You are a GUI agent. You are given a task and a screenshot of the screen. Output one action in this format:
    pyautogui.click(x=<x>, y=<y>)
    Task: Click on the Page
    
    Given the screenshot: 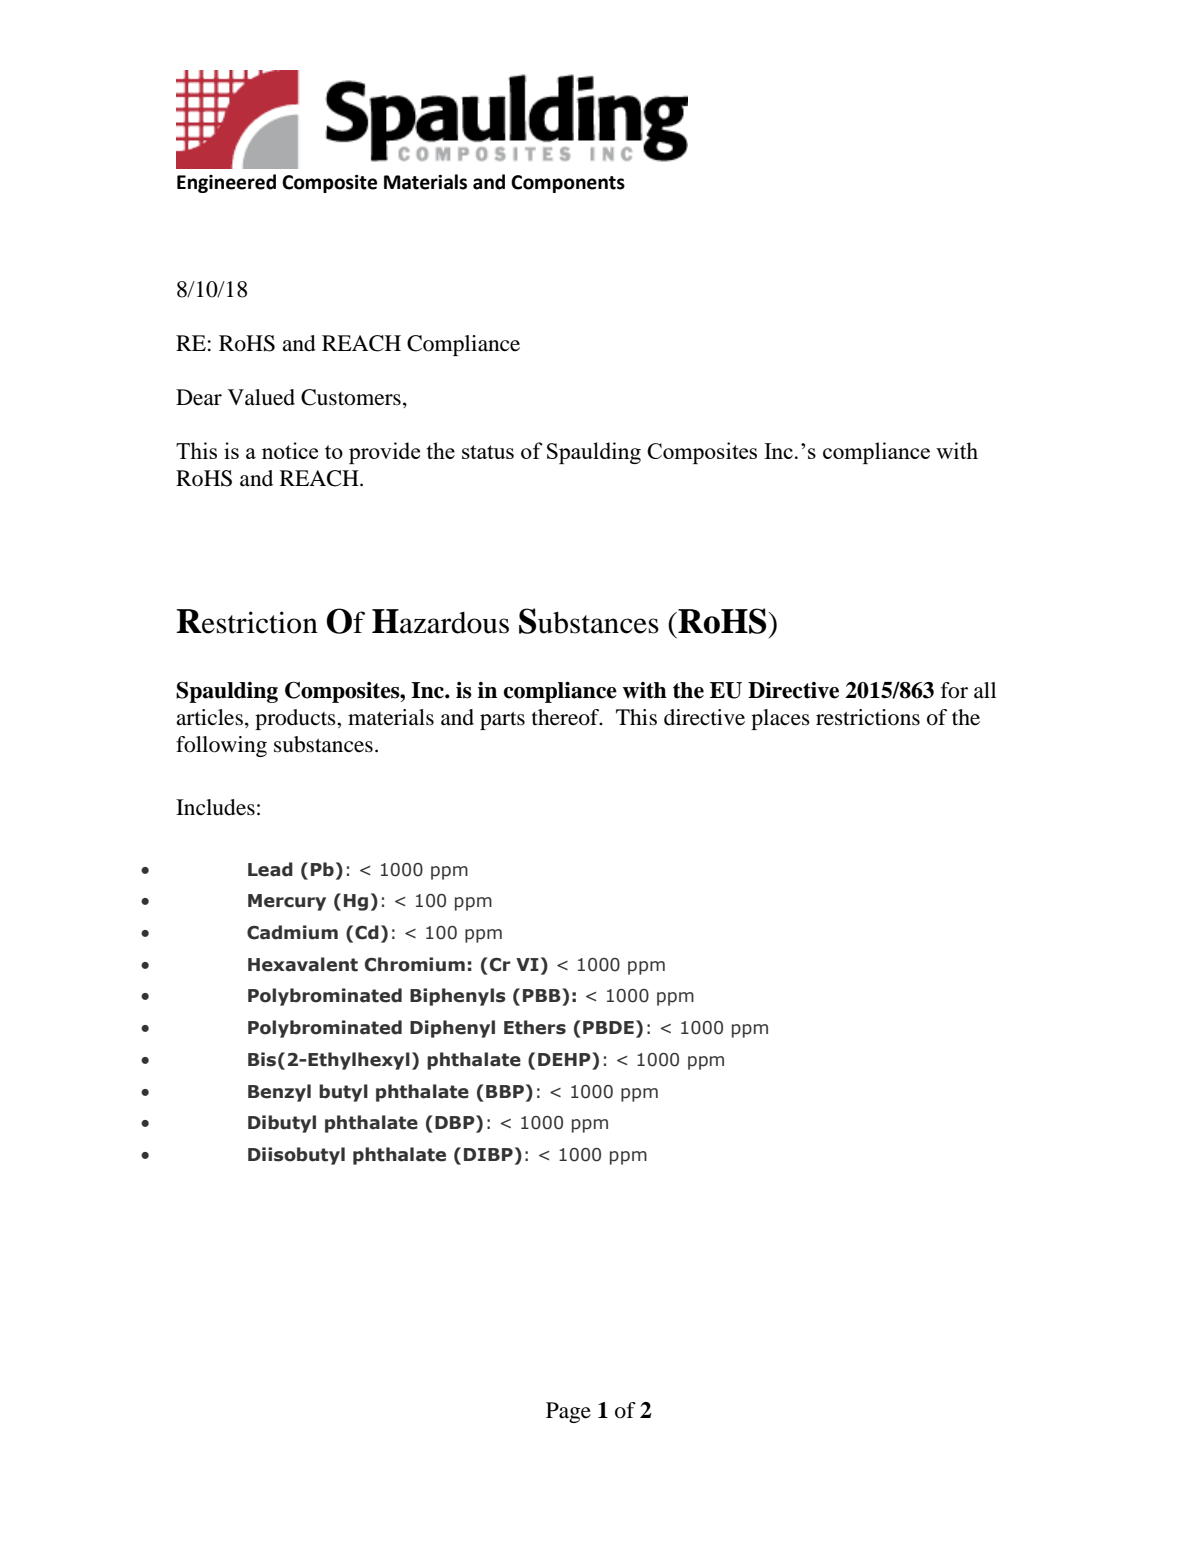 What is the action you would take?
    pyautogui.click(x=568, y=1412)
